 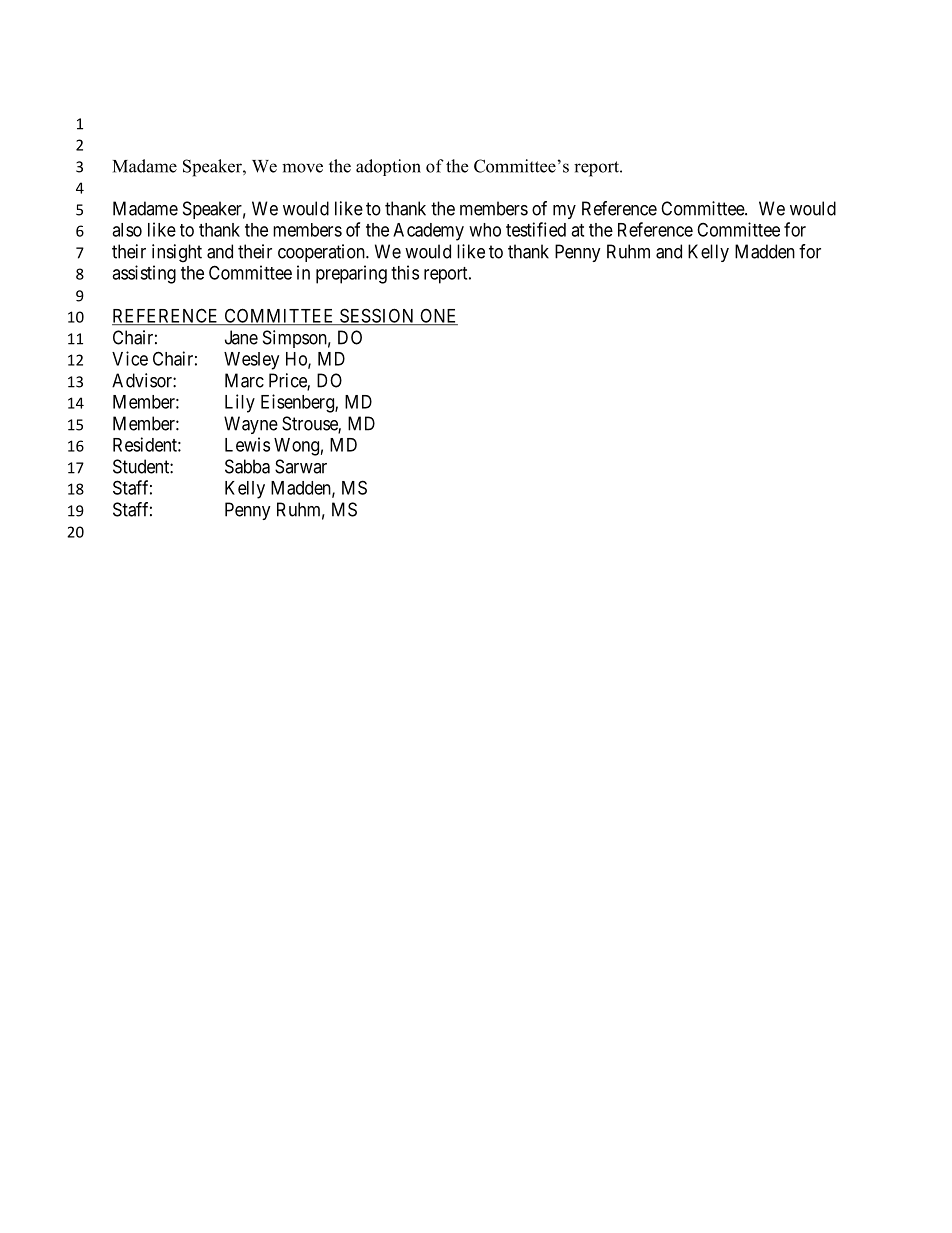 What do you see at coordinates (177, 253) in the screenshot?
I see `insight` at bounding box center [177, 253].
